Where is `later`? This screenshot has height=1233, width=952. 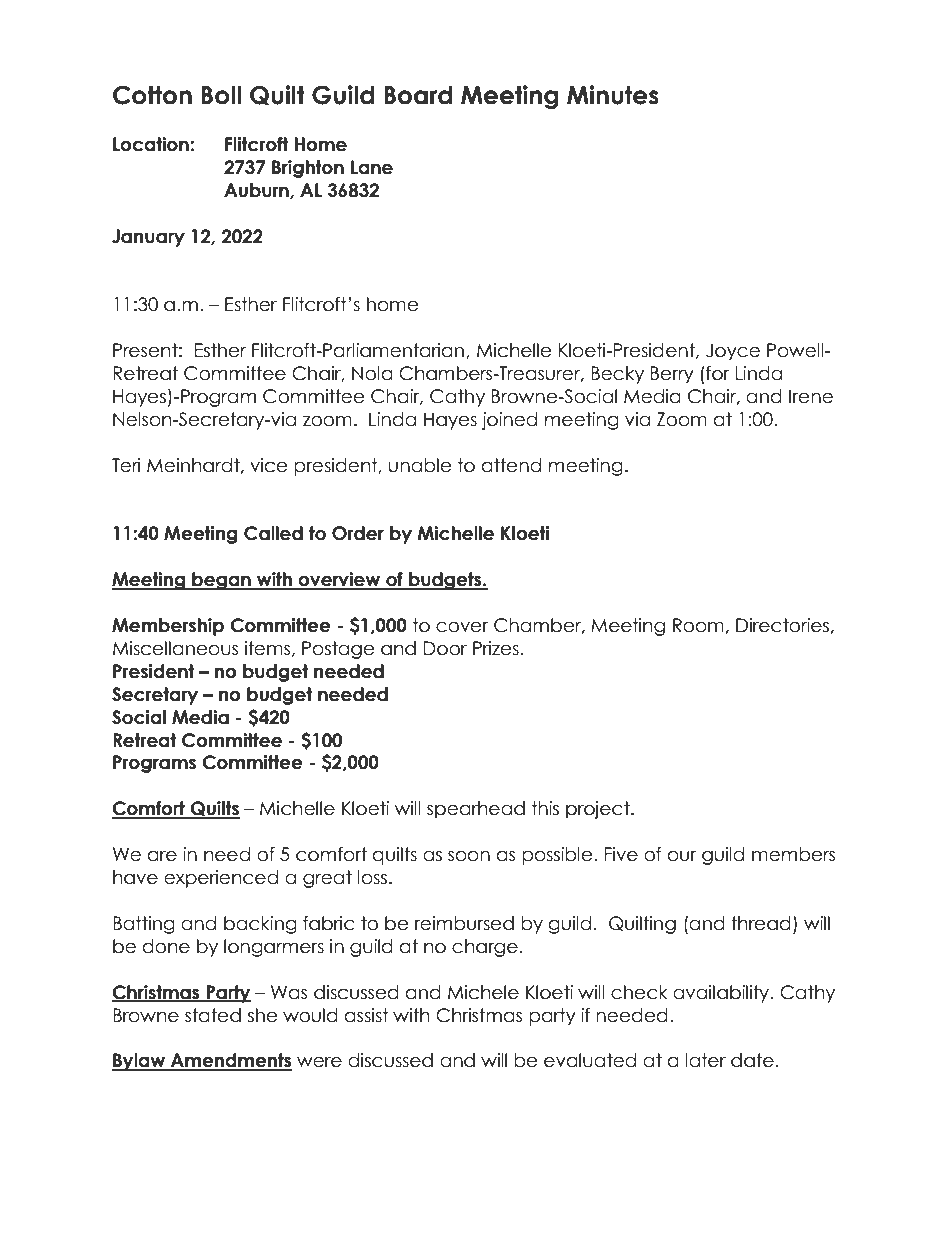 later is located at coordinates (705, 1060).
